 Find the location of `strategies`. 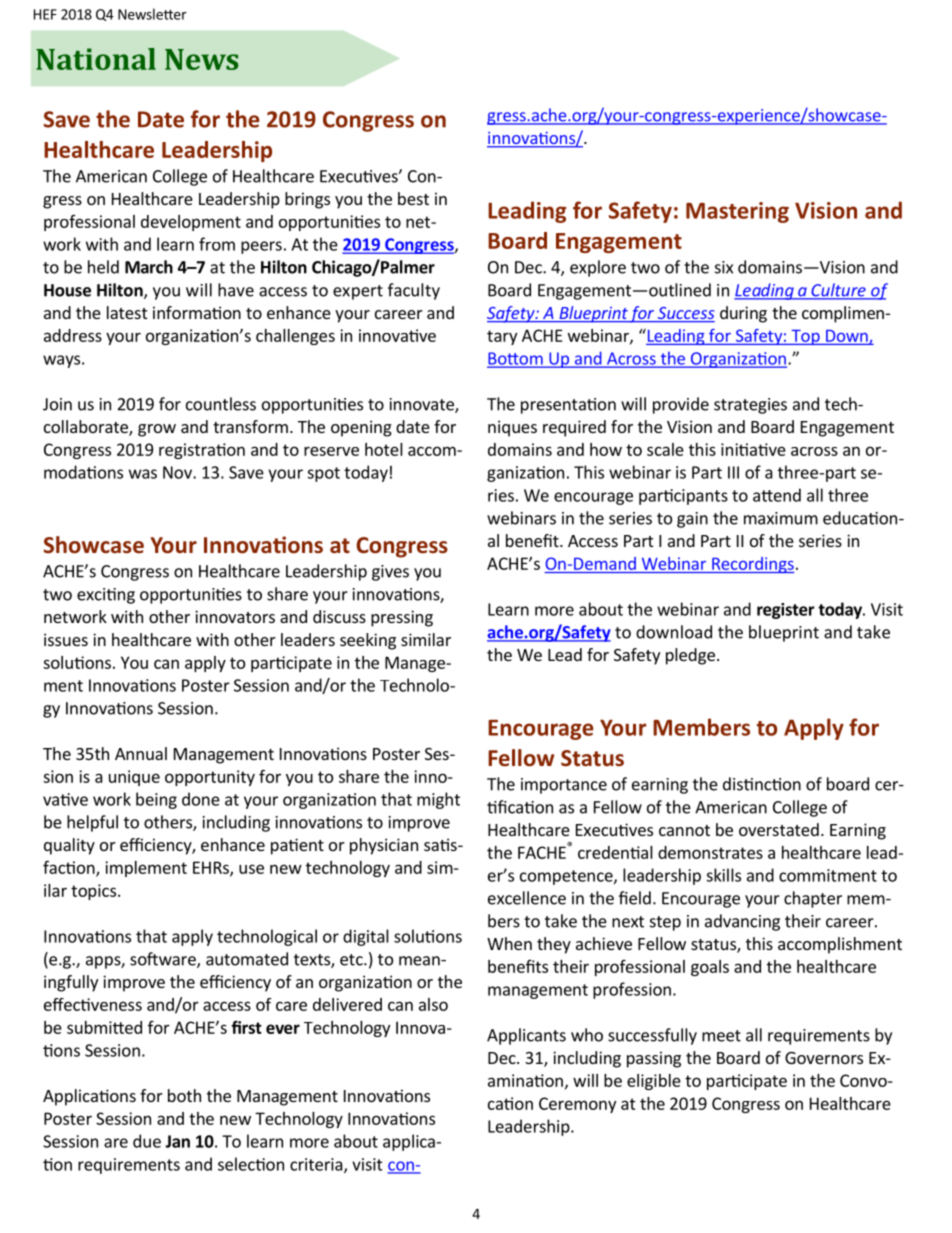

strategies is located at coordinates (750, 406).
